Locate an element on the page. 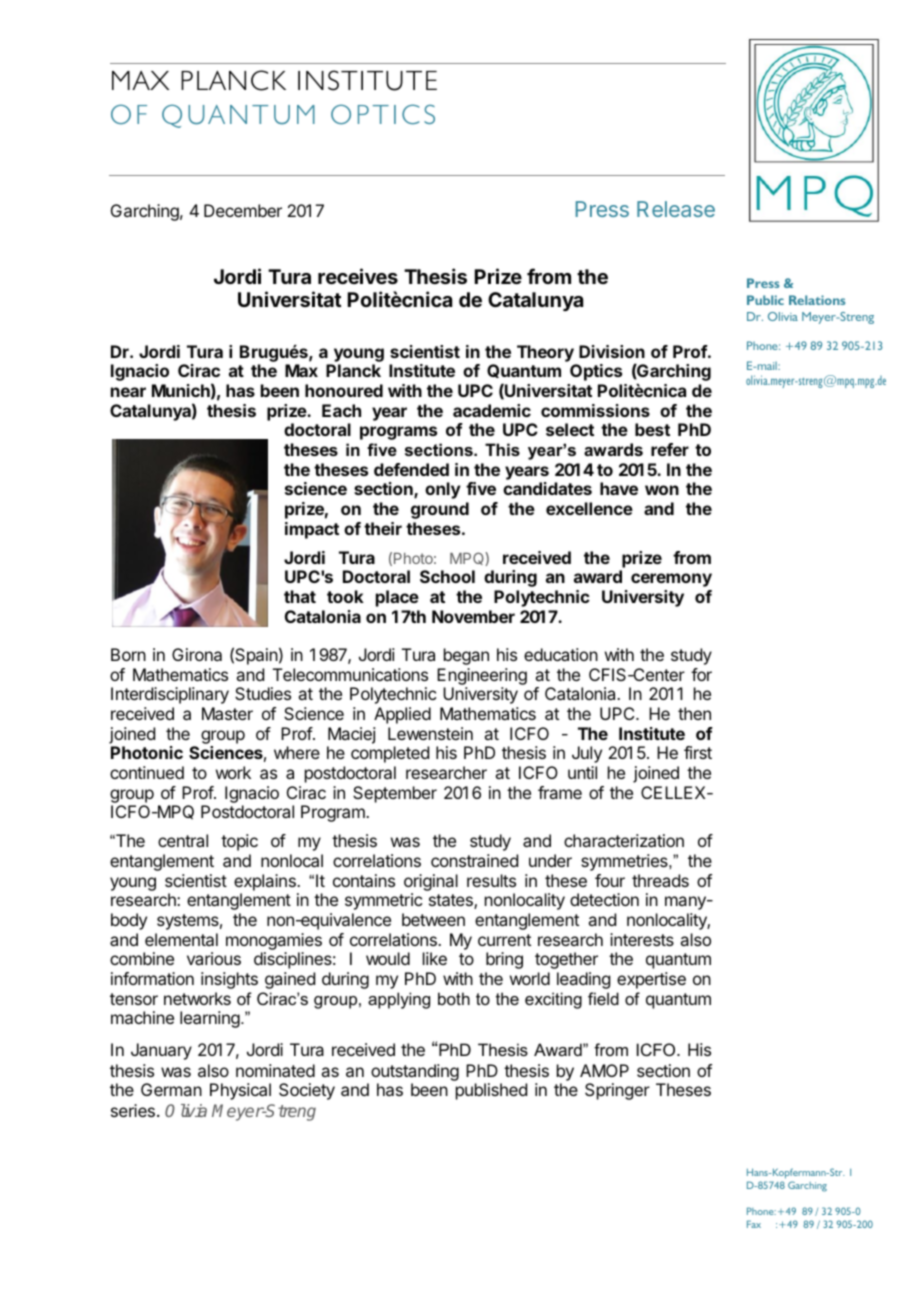 This page has height=1308, width=924. December is located at coordinates (243, 210).
